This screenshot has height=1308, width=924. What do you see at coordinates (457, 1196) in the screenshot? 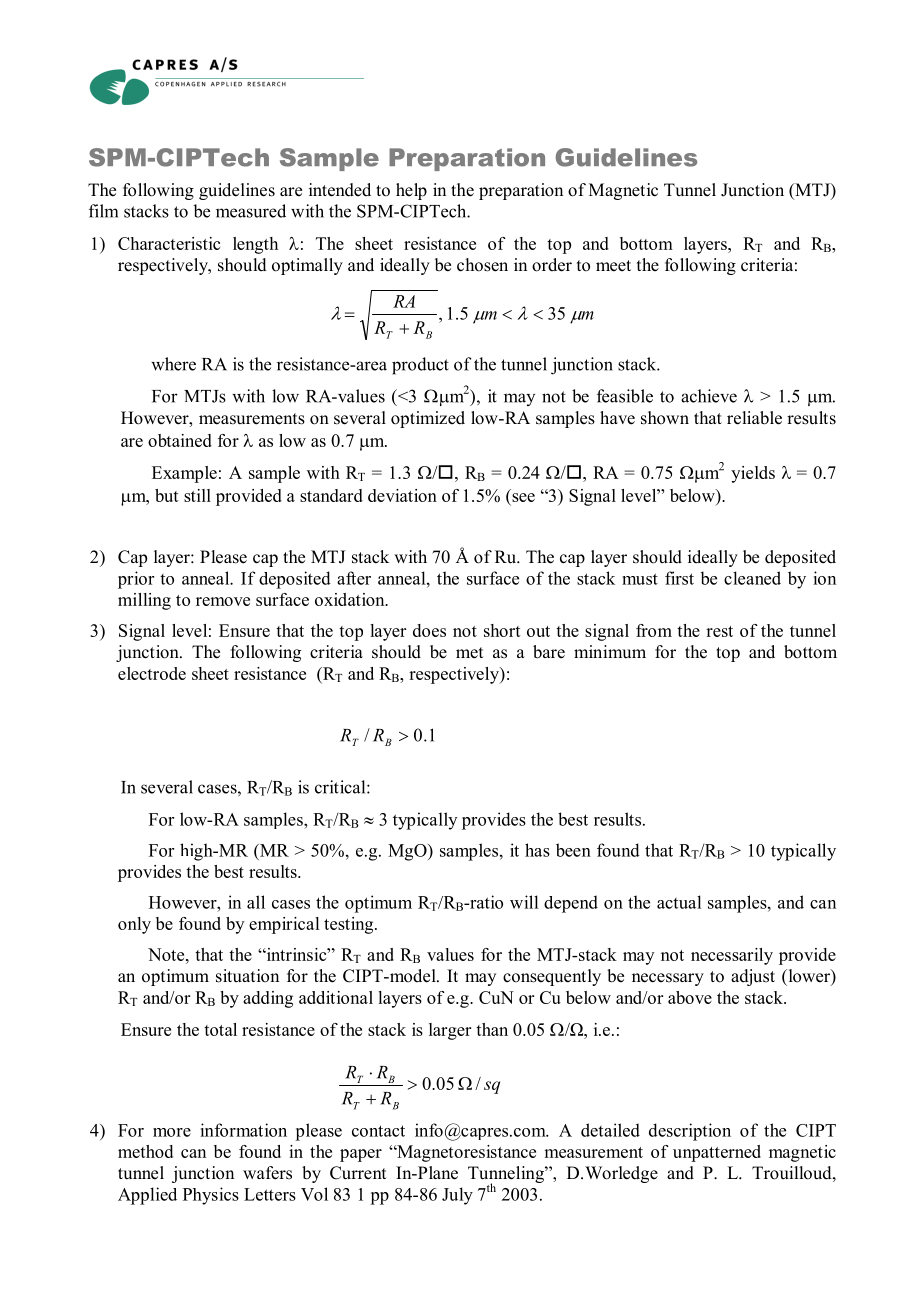
I see `July` at bounding box center [457, 1196].
